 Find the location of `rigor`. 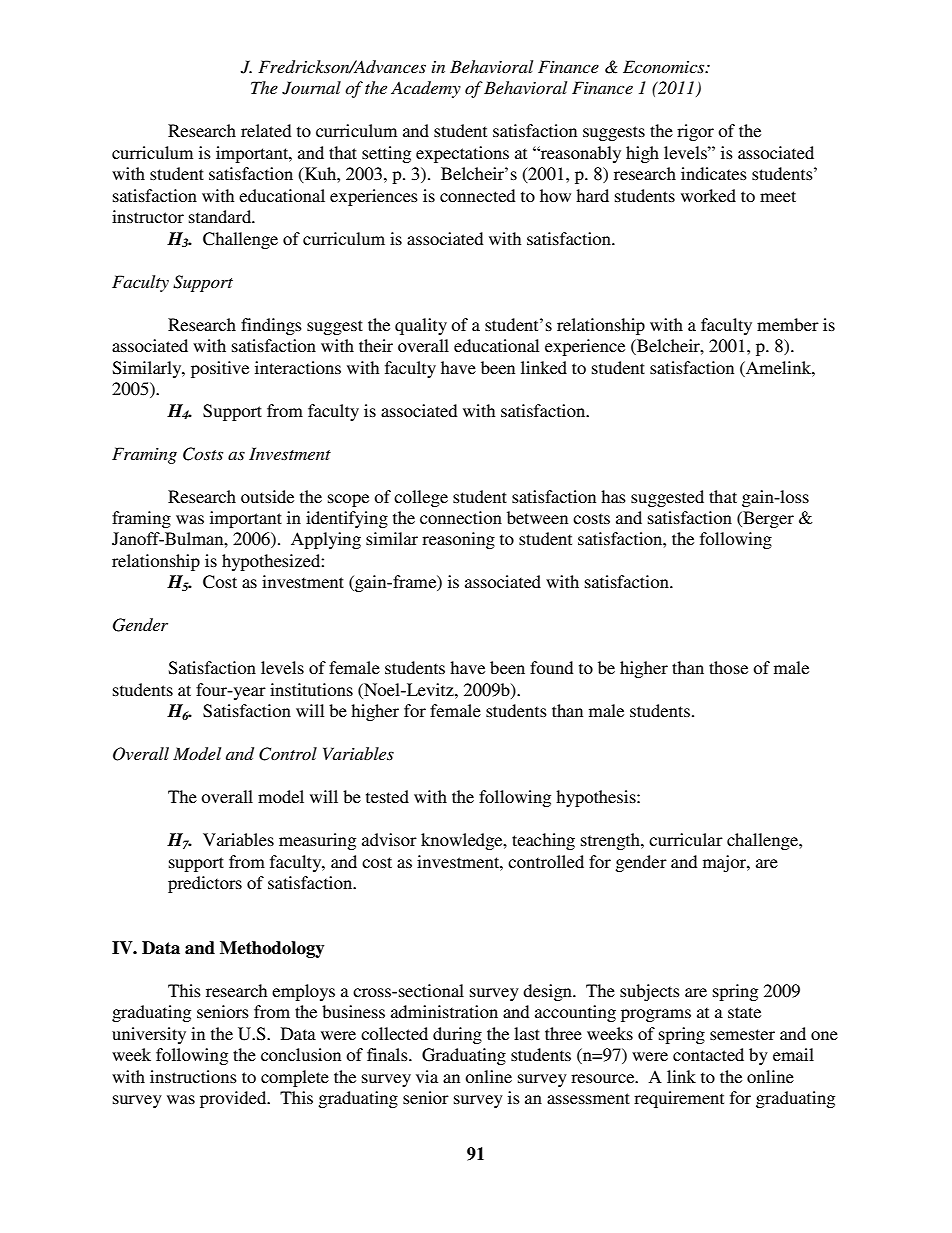

rigor is located at coordinates (695, 132).
